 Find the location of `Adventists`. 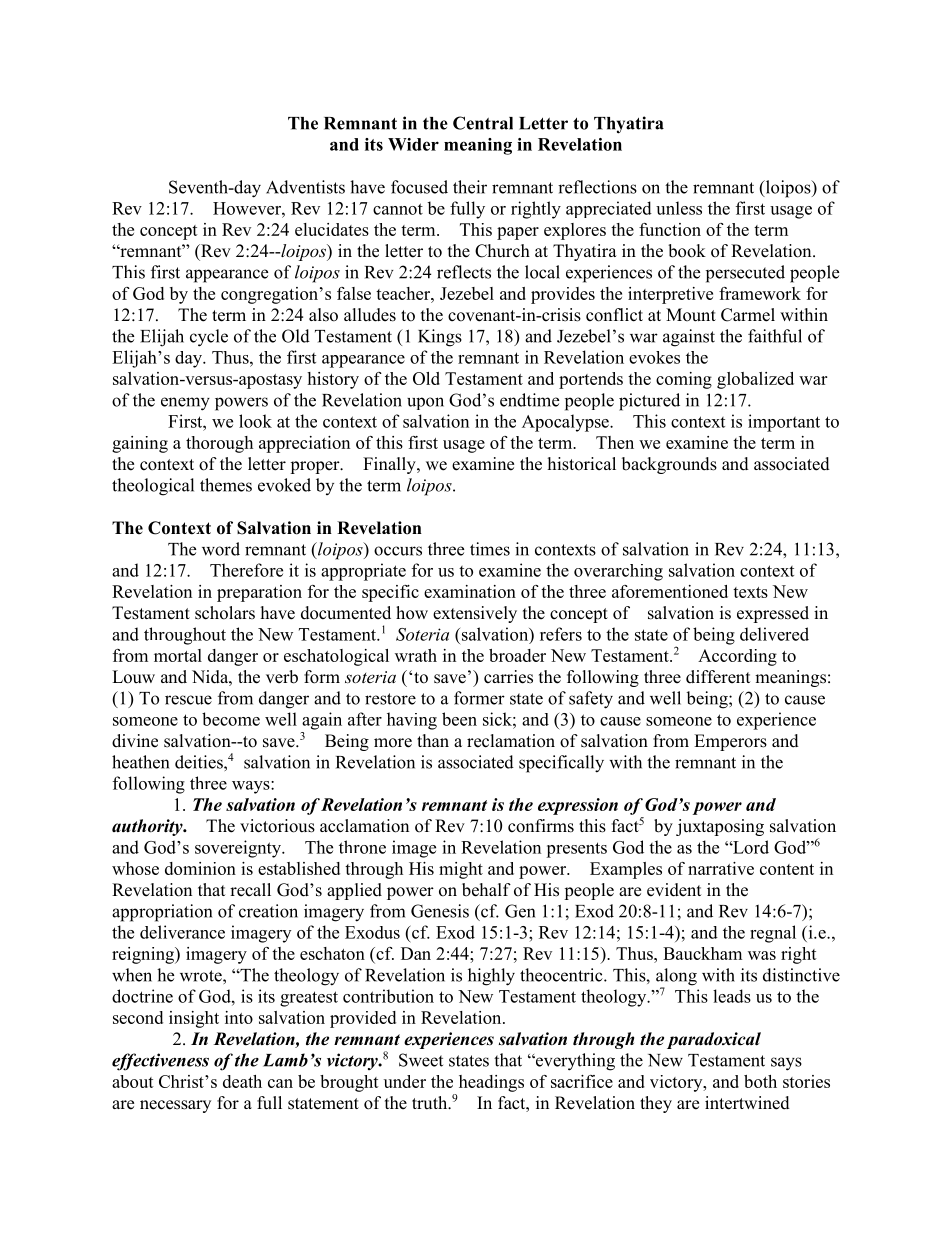

Adventists is located at coordinates (305, 187).
